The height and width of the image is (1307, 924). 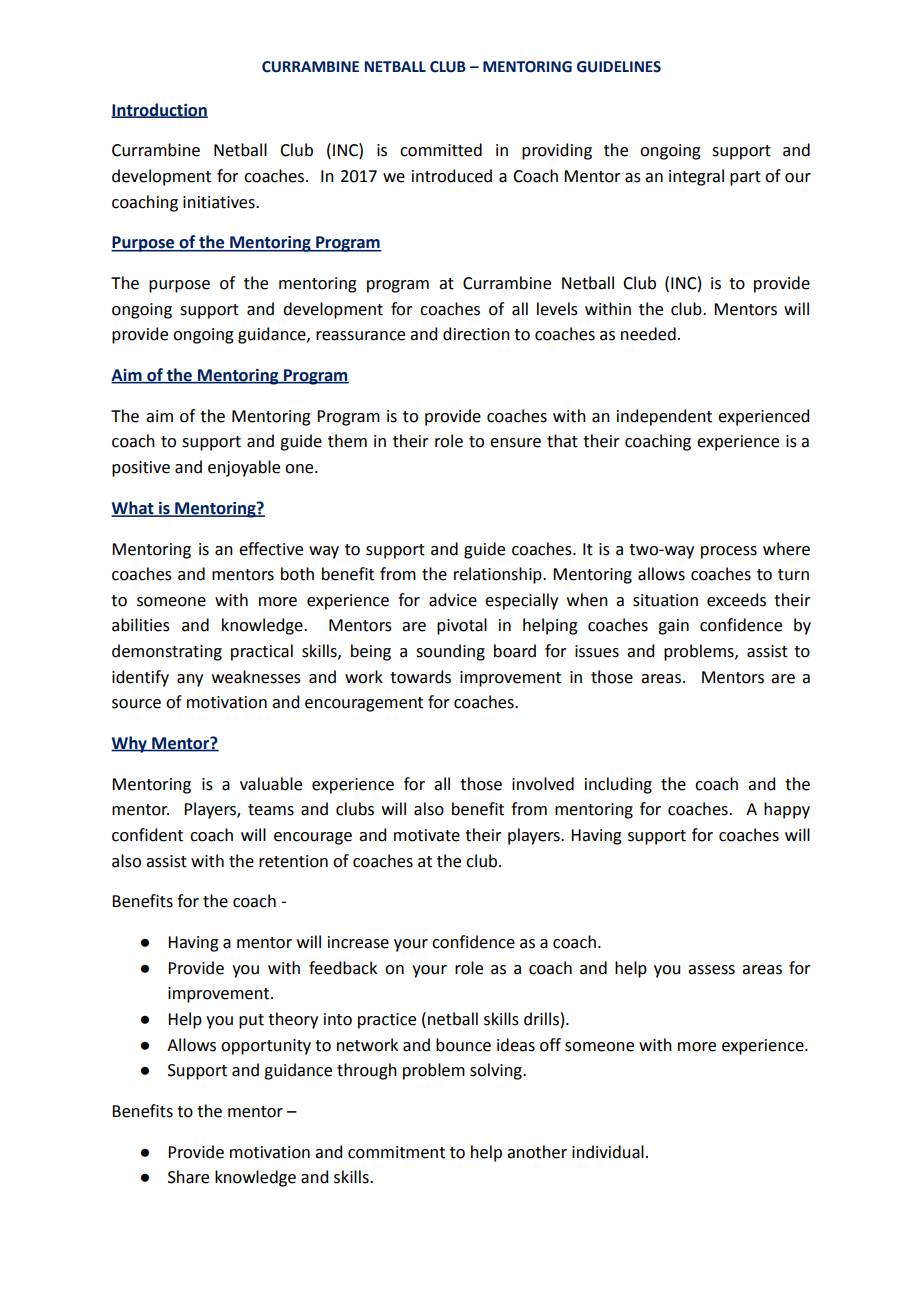 What do you see at coordinates (673, 627) in the image?
I see `gain` at bounding box center [673, 627].
